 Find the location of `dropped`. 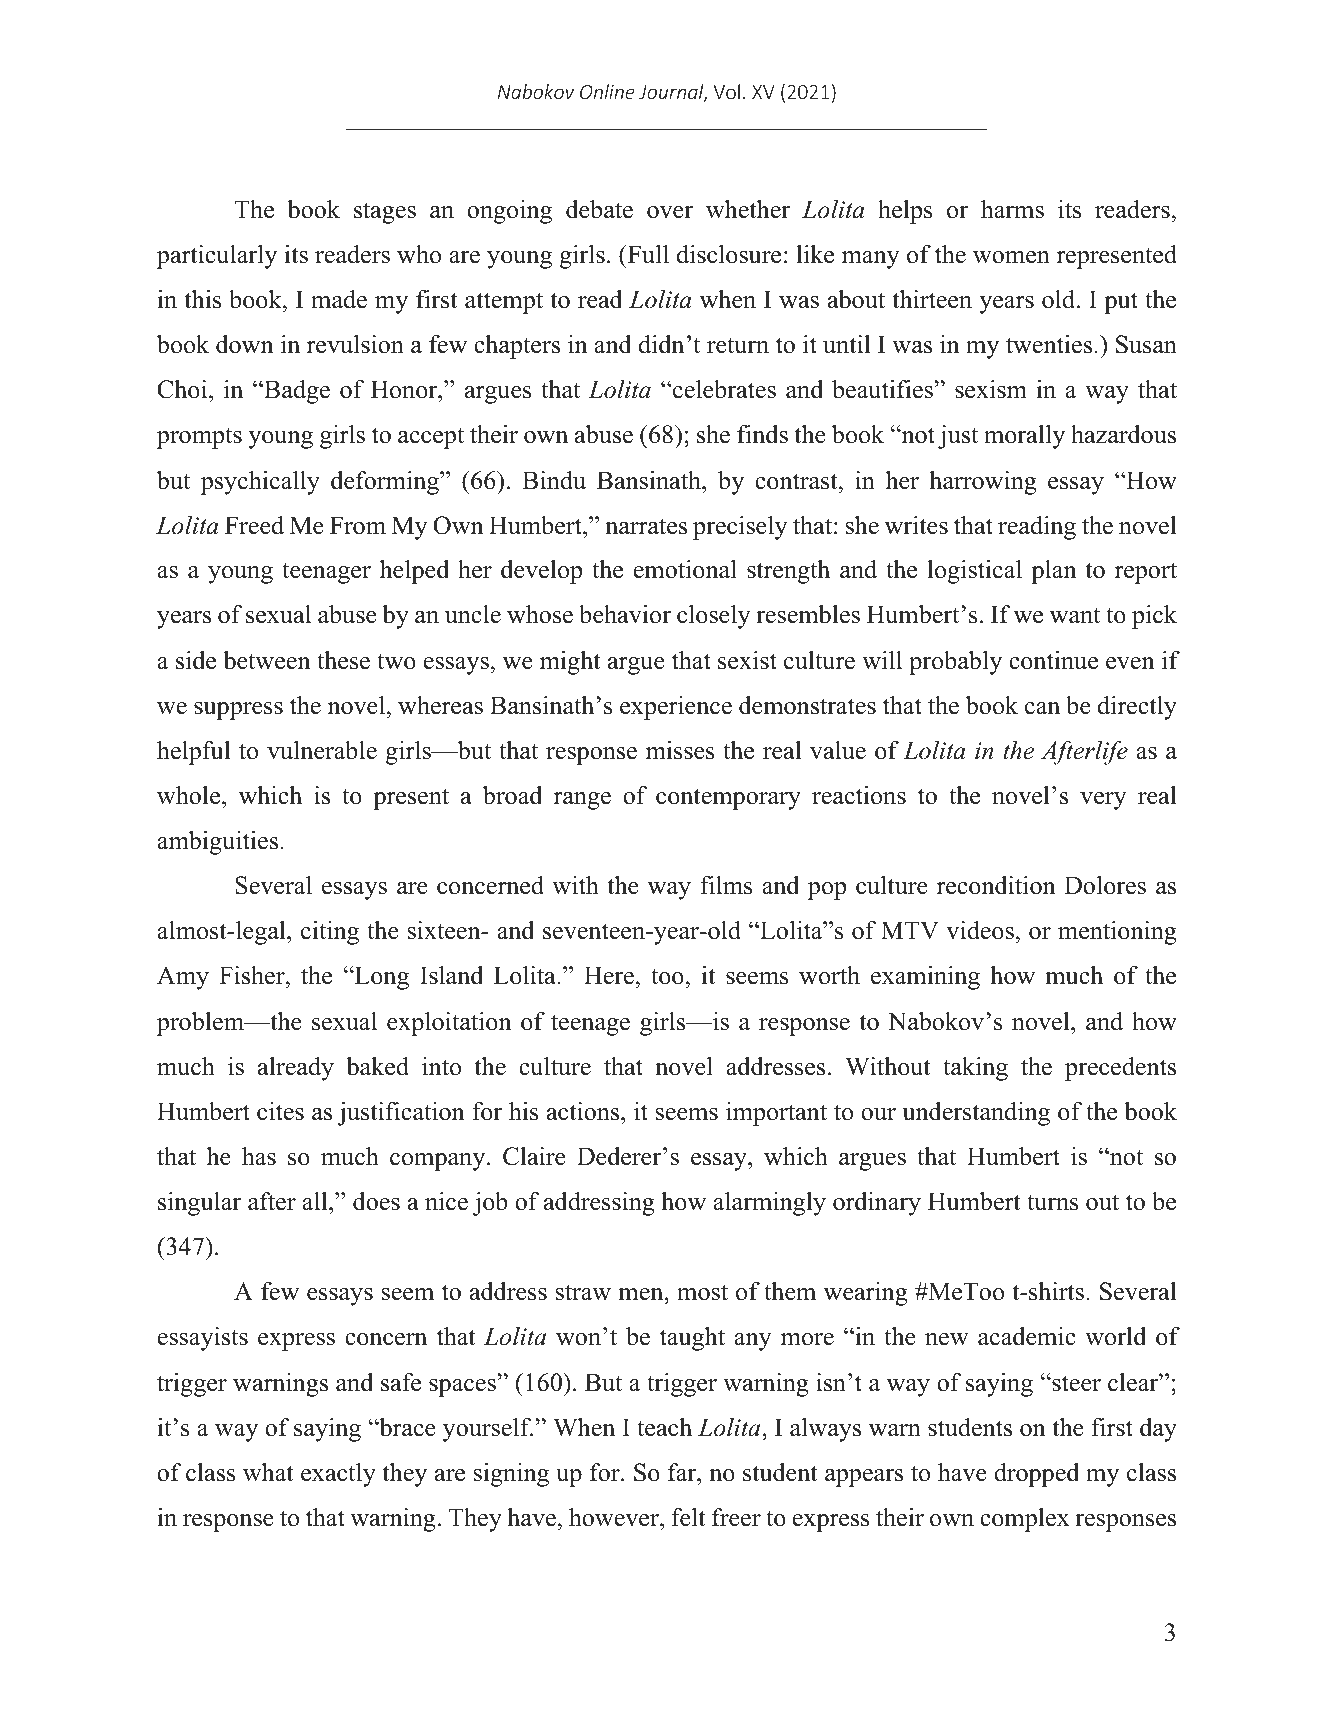

dropped is located at coordinates (1036, 1475).
